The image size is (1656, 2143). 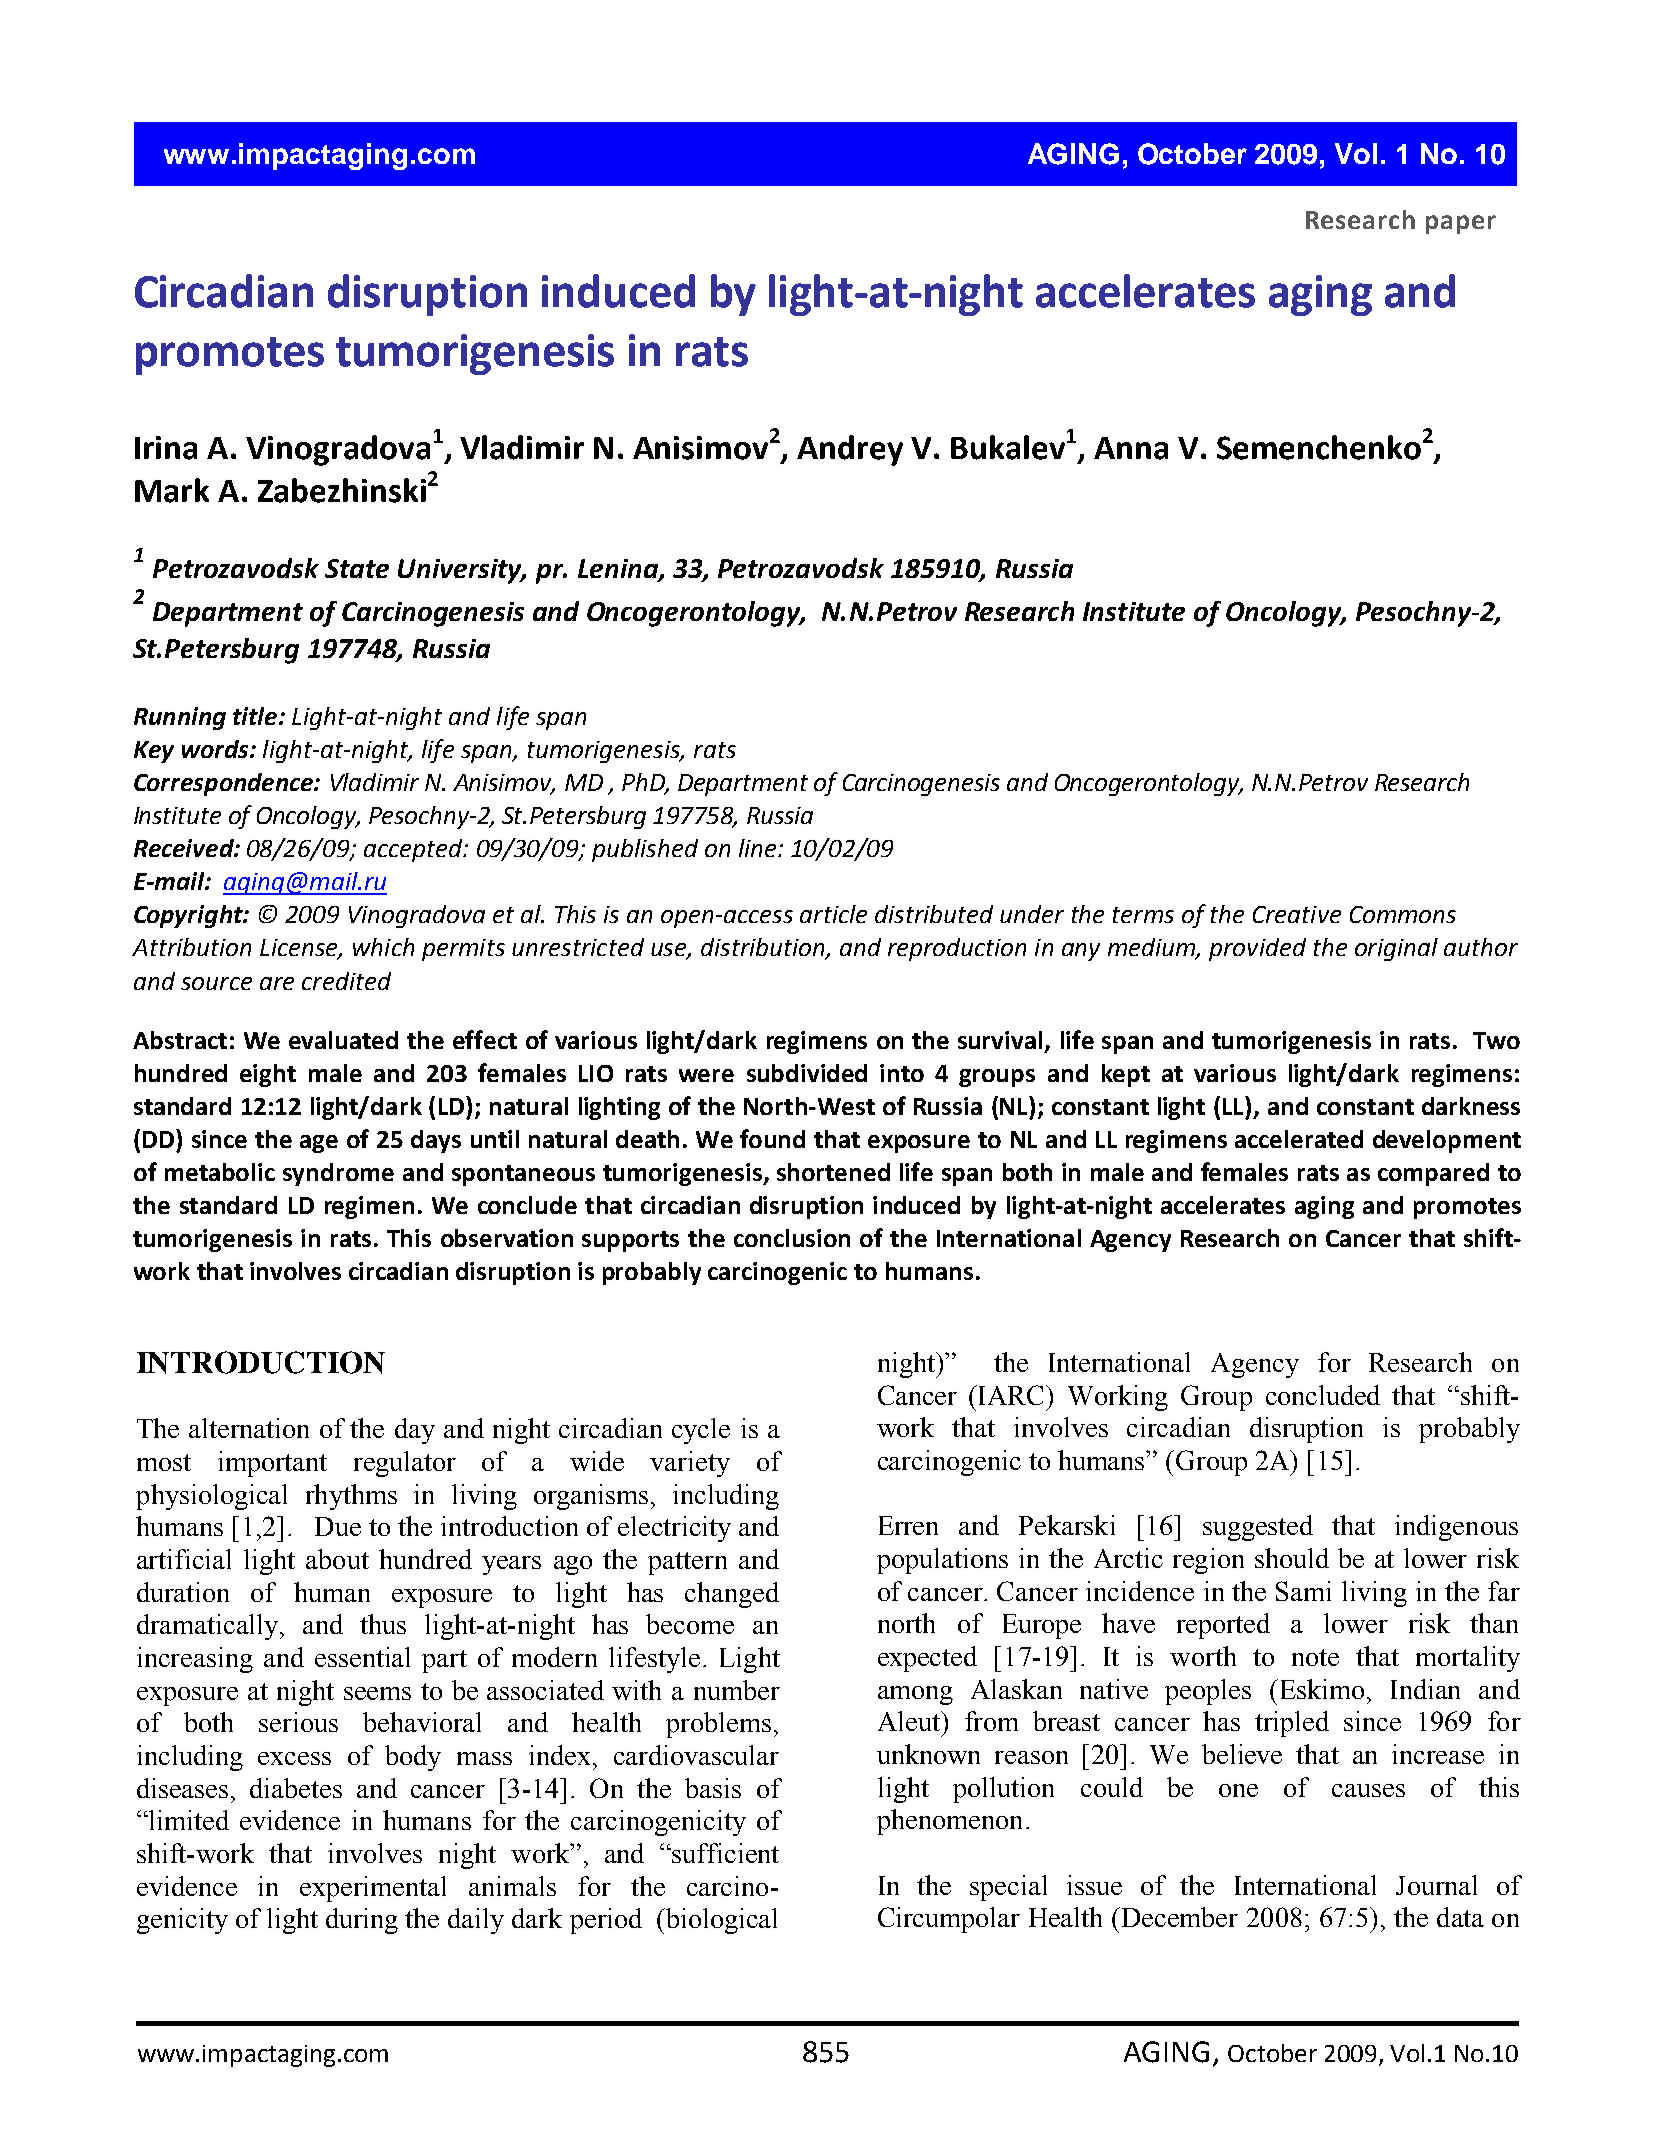 I want to click on State, so click(x=357, y=568).
